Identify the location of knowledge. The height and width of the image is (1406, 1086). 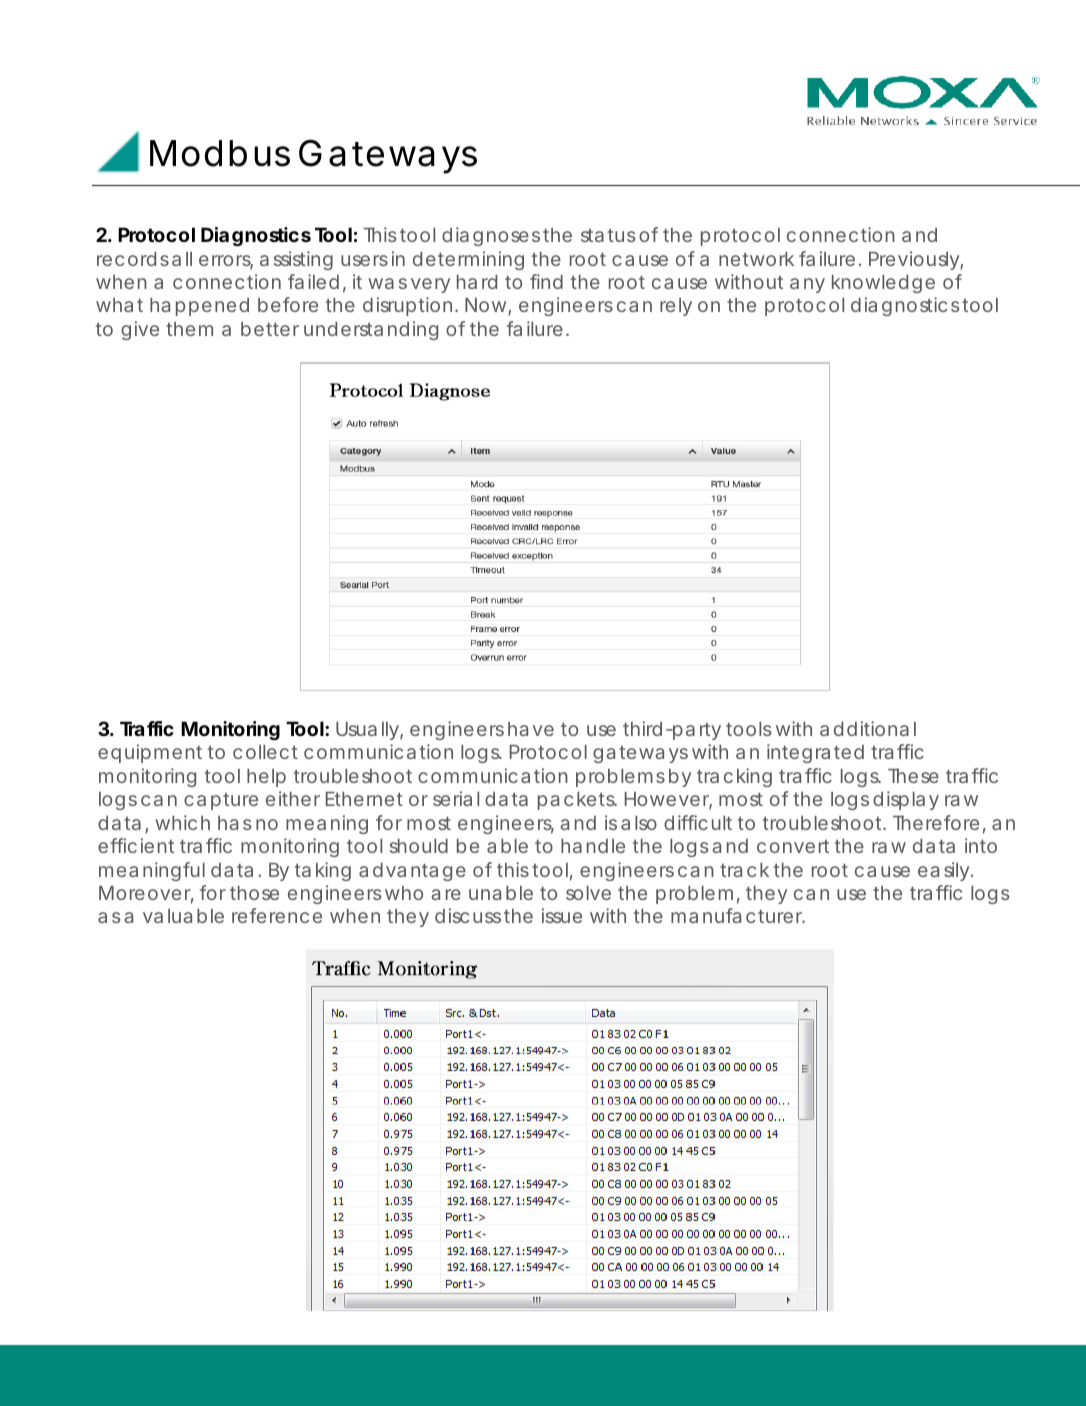
(883, 284).
